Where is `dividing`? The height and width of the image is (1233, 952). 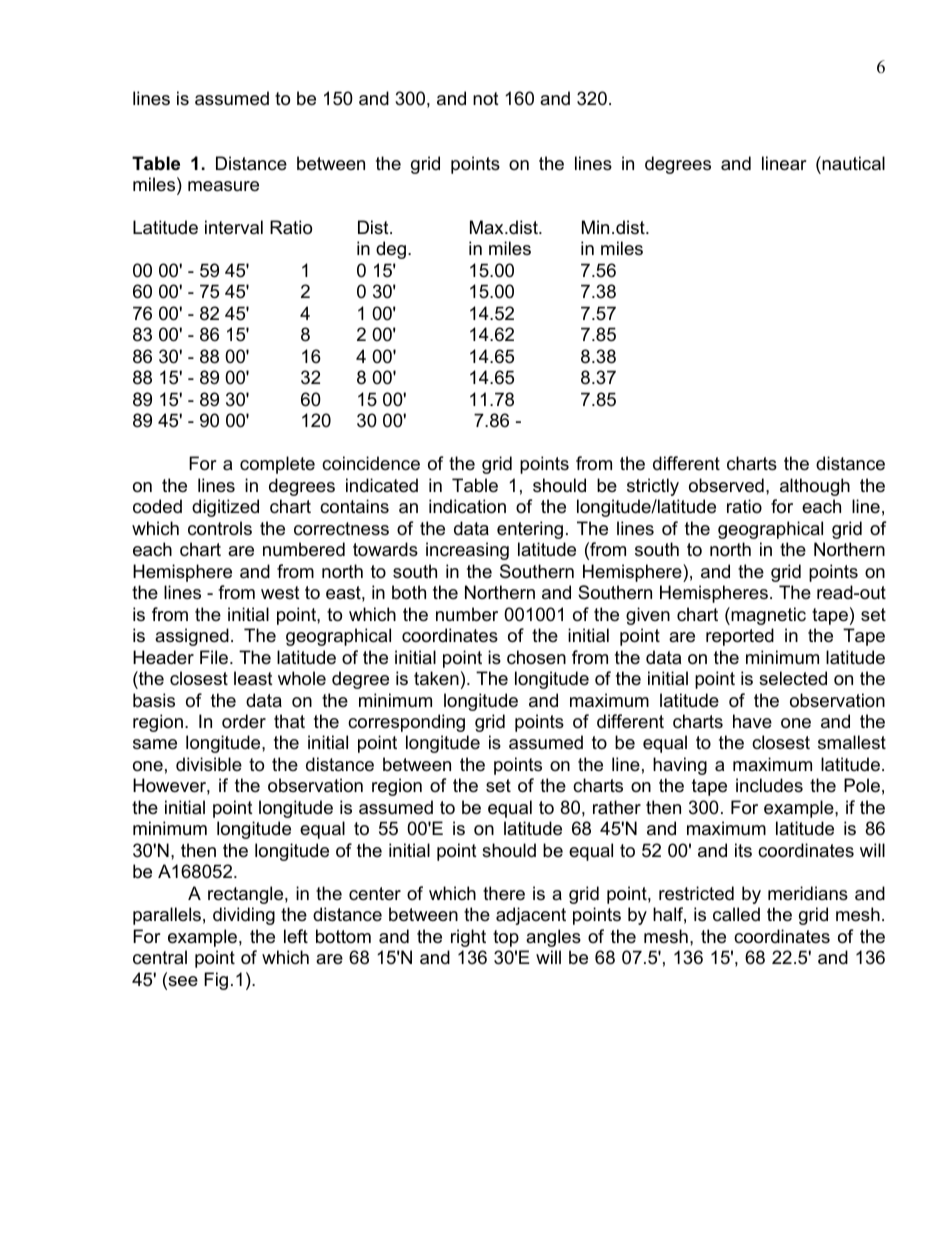 dividing is located at coordinates (244, 916).
